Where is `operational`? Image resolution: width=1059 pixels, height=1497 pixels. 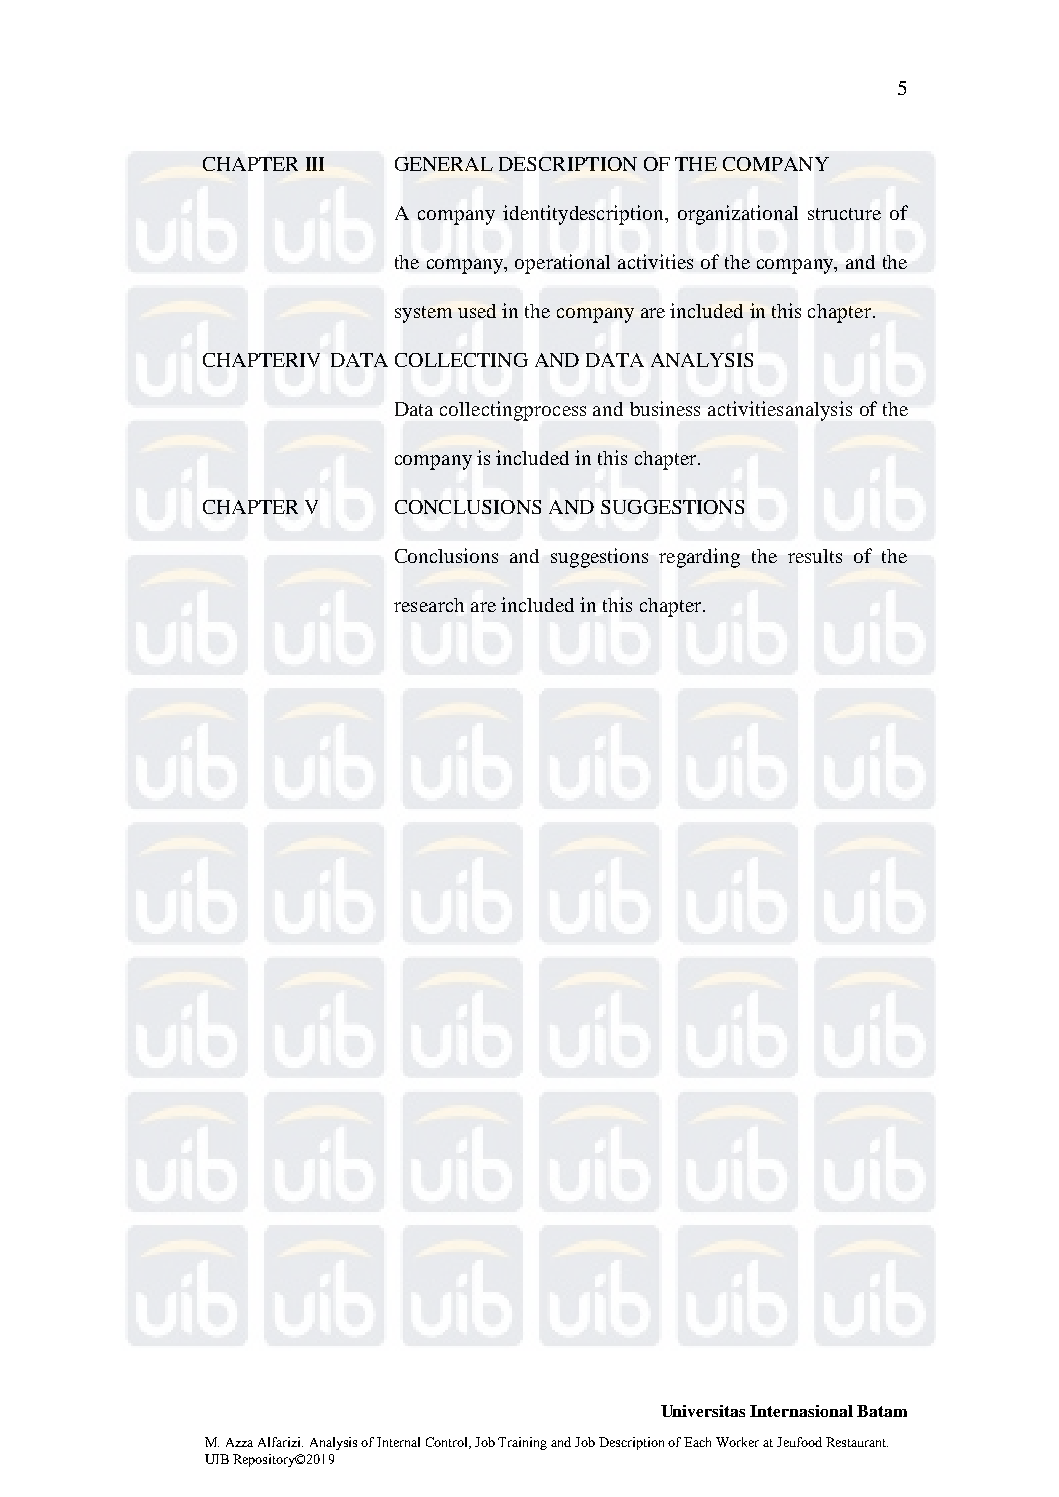 operational is located at coordinates (562, 264).
